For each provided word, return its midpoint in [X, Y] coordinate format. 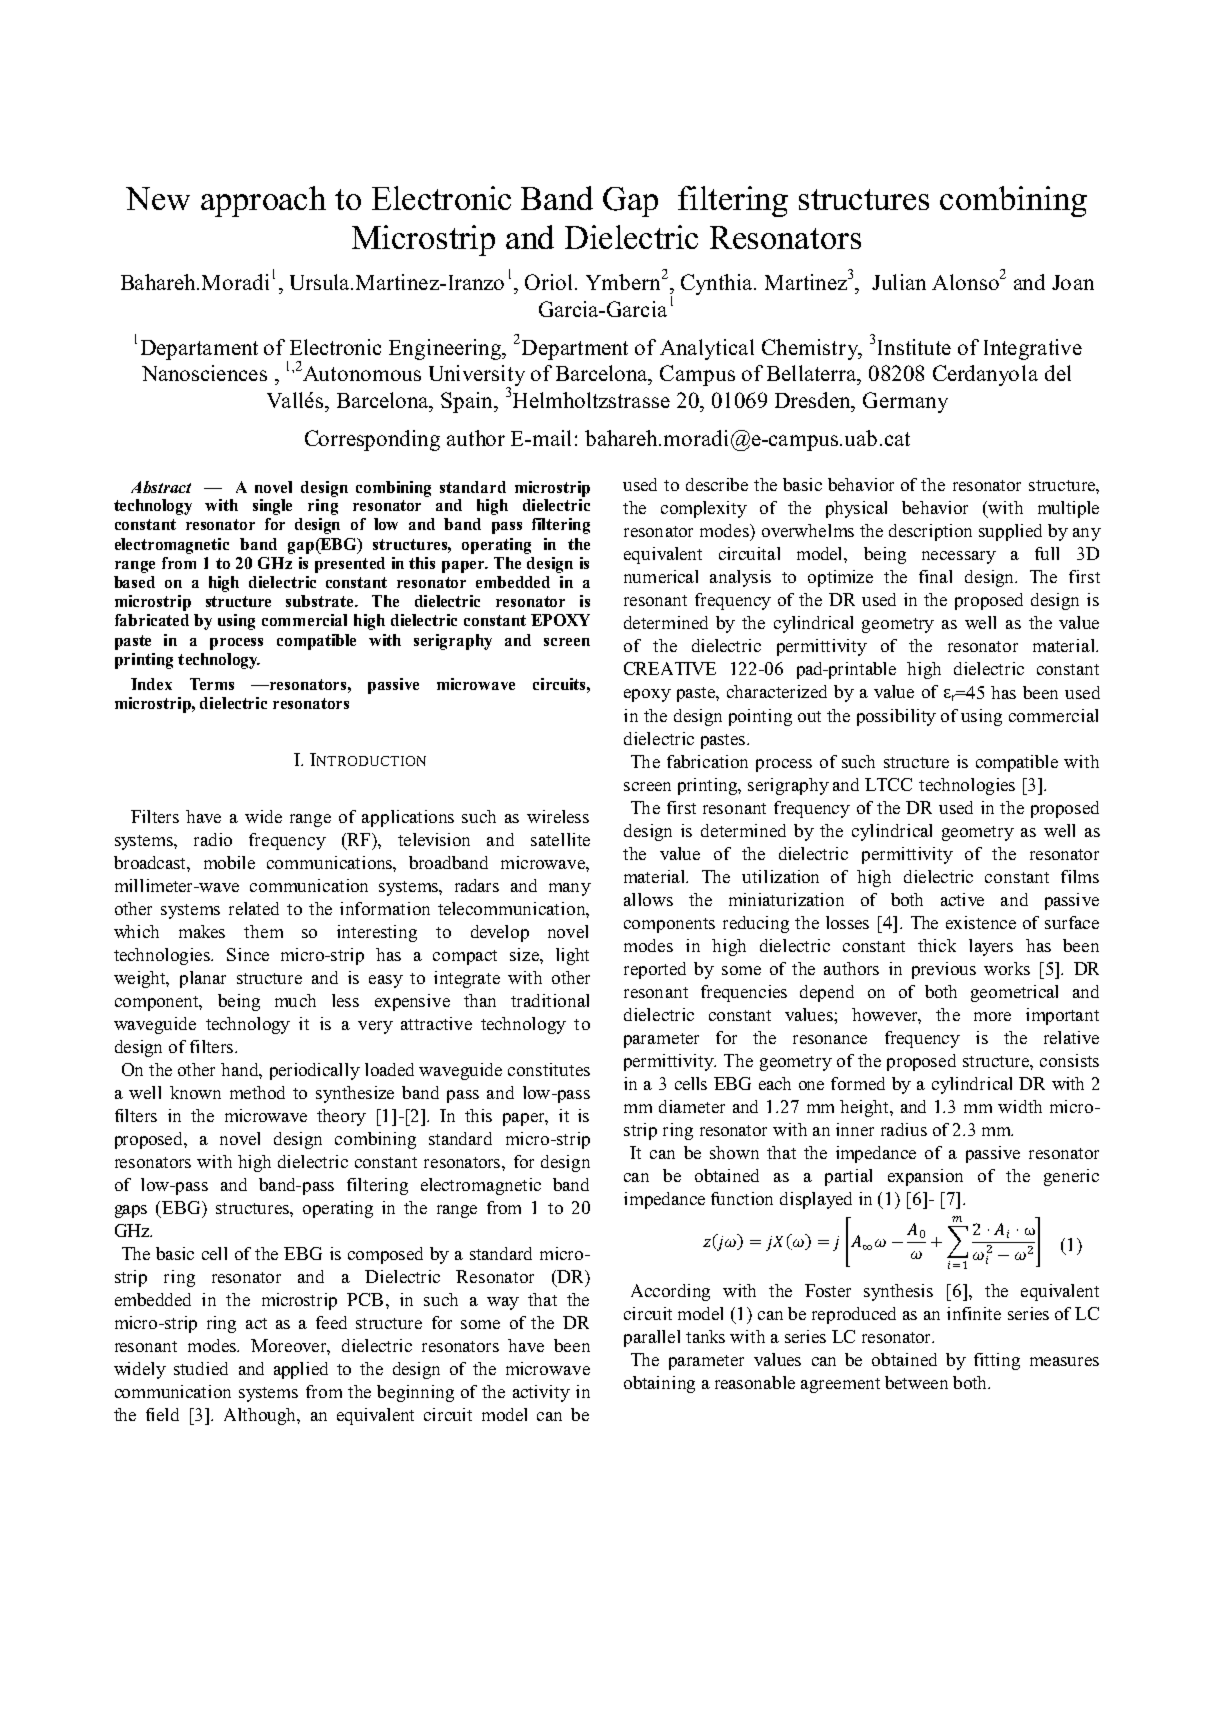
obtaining [659, 1384]
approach [263, 201]
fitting [997, 1361]
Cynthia [718, 284]
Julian [899, 282]
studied [201, 1368]
